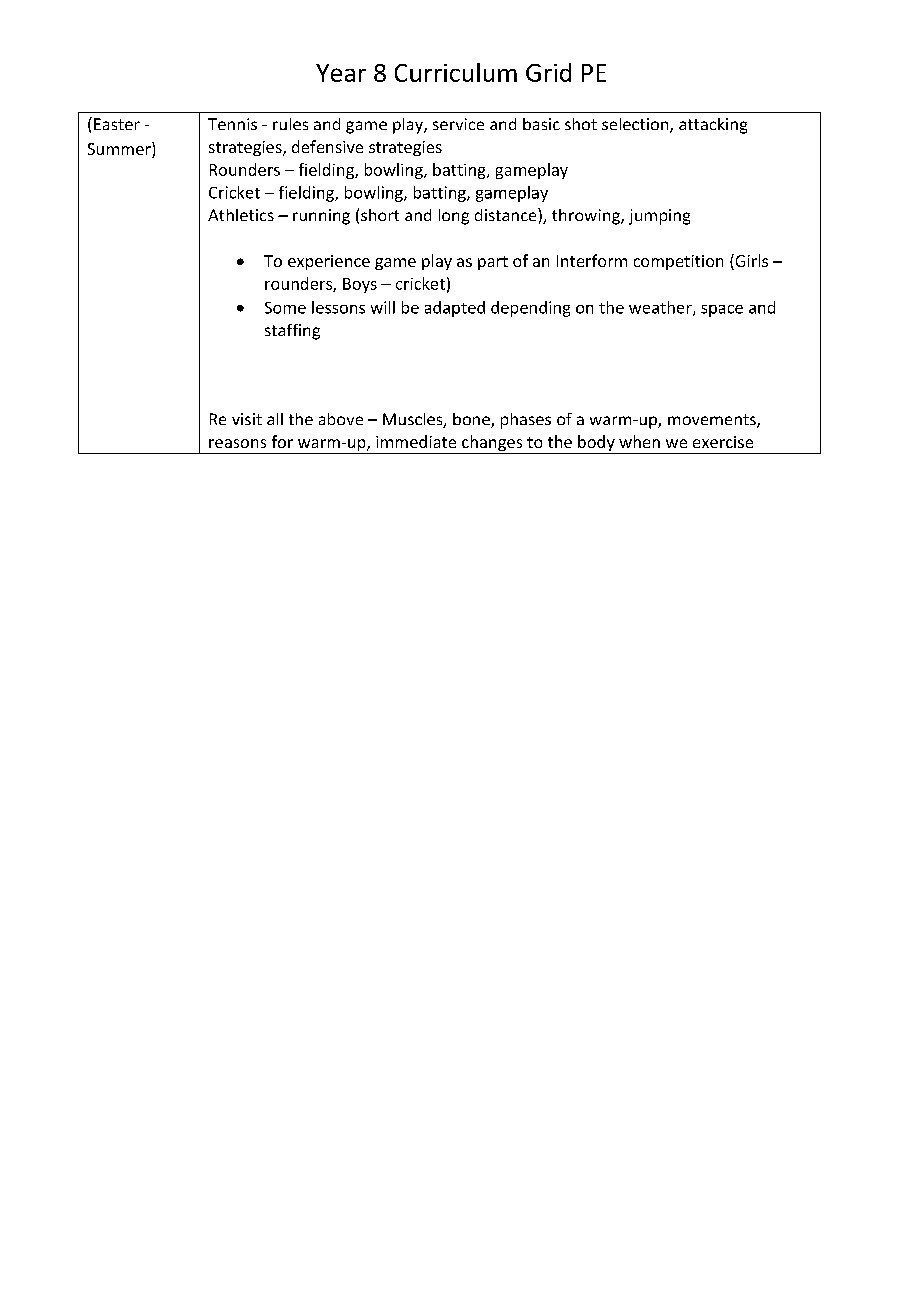  What do you see at coordinates (120, 150) in the screenshot?
I see `Summer` at bounding box center [120, 150].
